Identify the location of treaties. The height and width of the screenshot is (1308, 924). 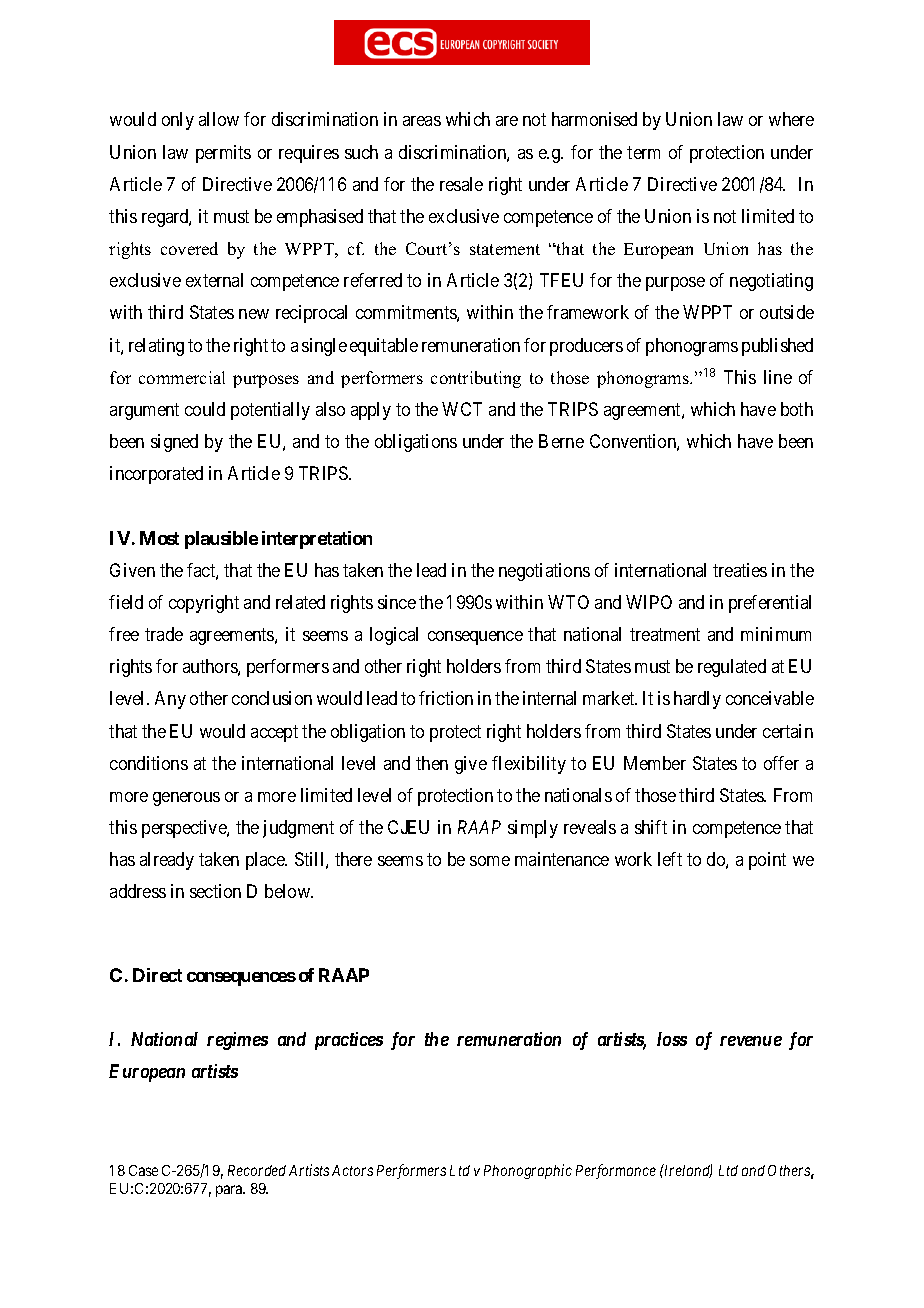
(740, 570).
